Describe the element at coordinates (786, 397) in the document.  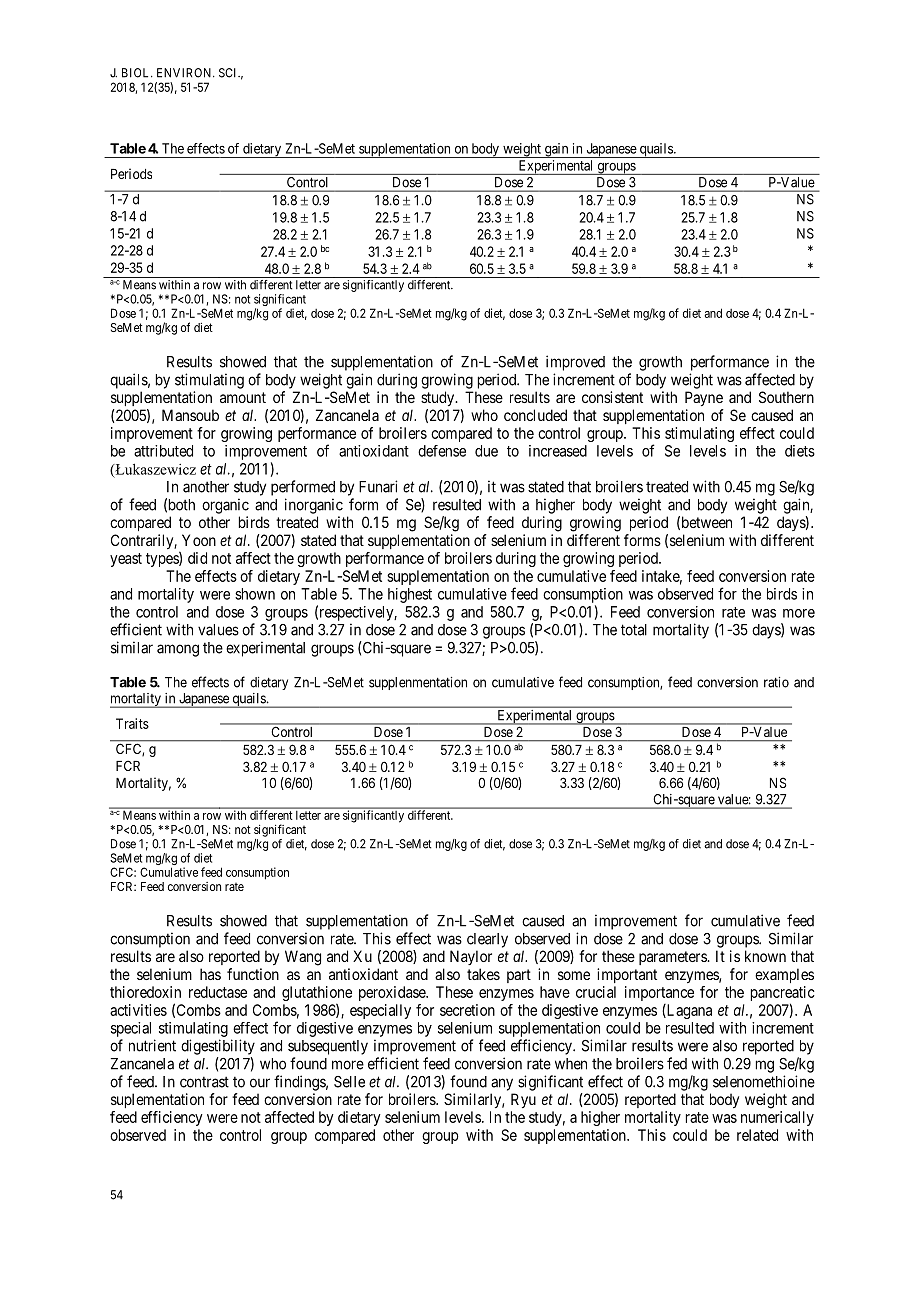
I see `Southern` at that location.
